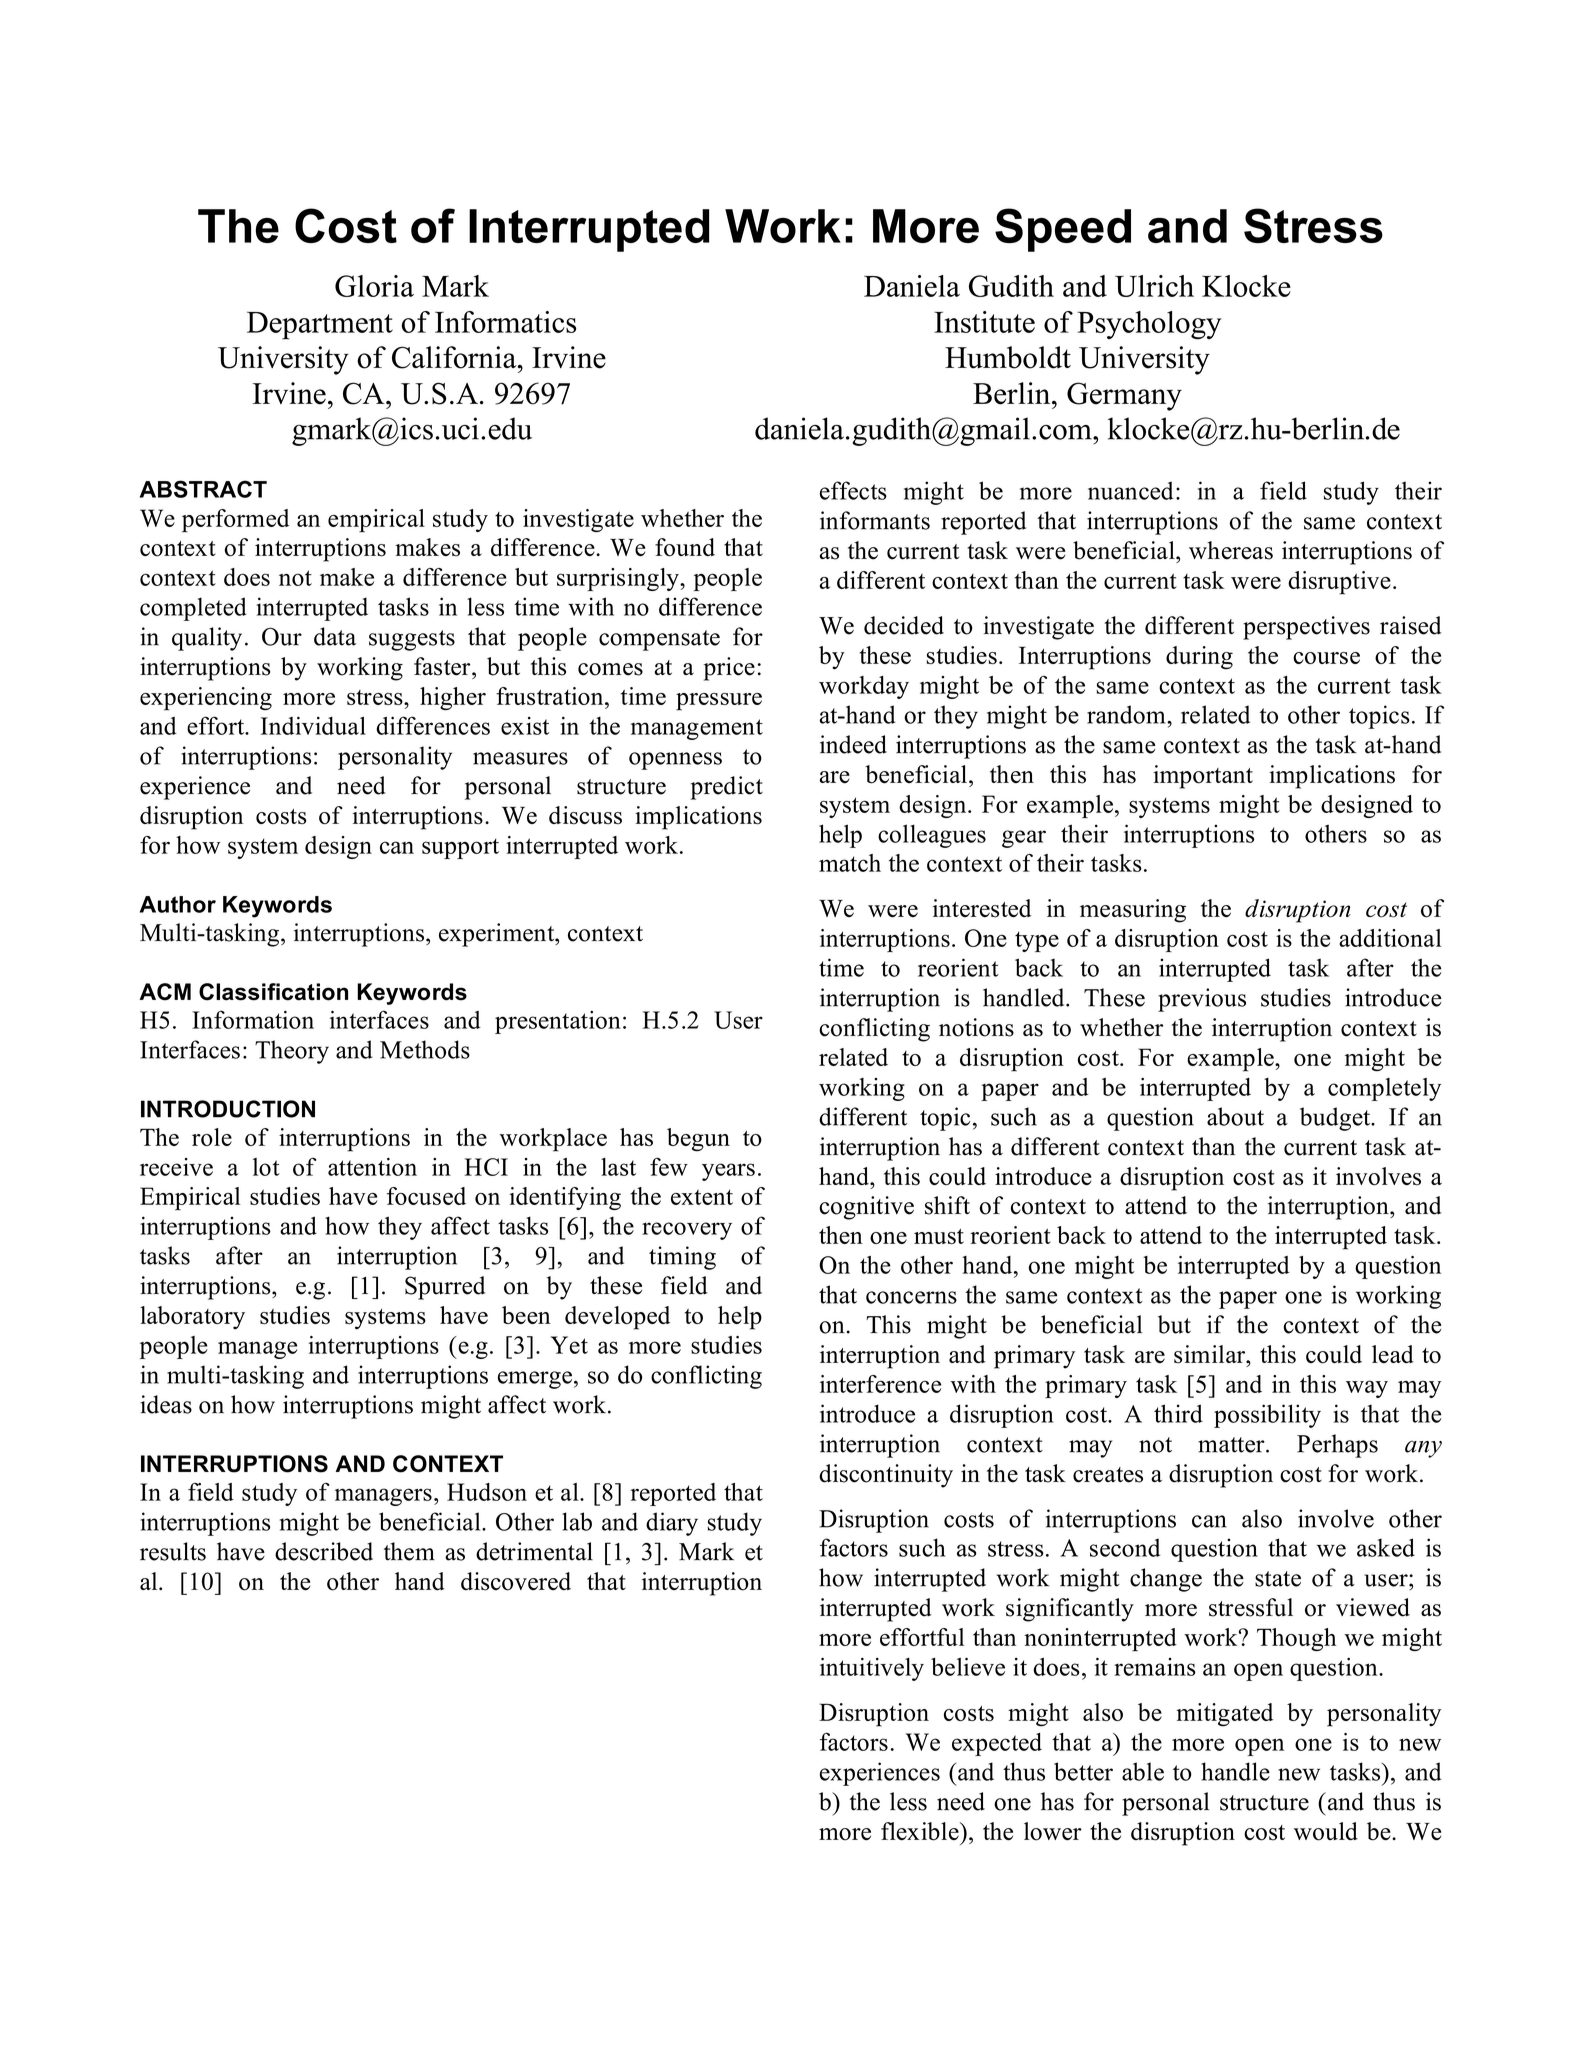  What do you see at coordinates (729, 669) in the image?
I see `price` at bounding box center [729, 669].
